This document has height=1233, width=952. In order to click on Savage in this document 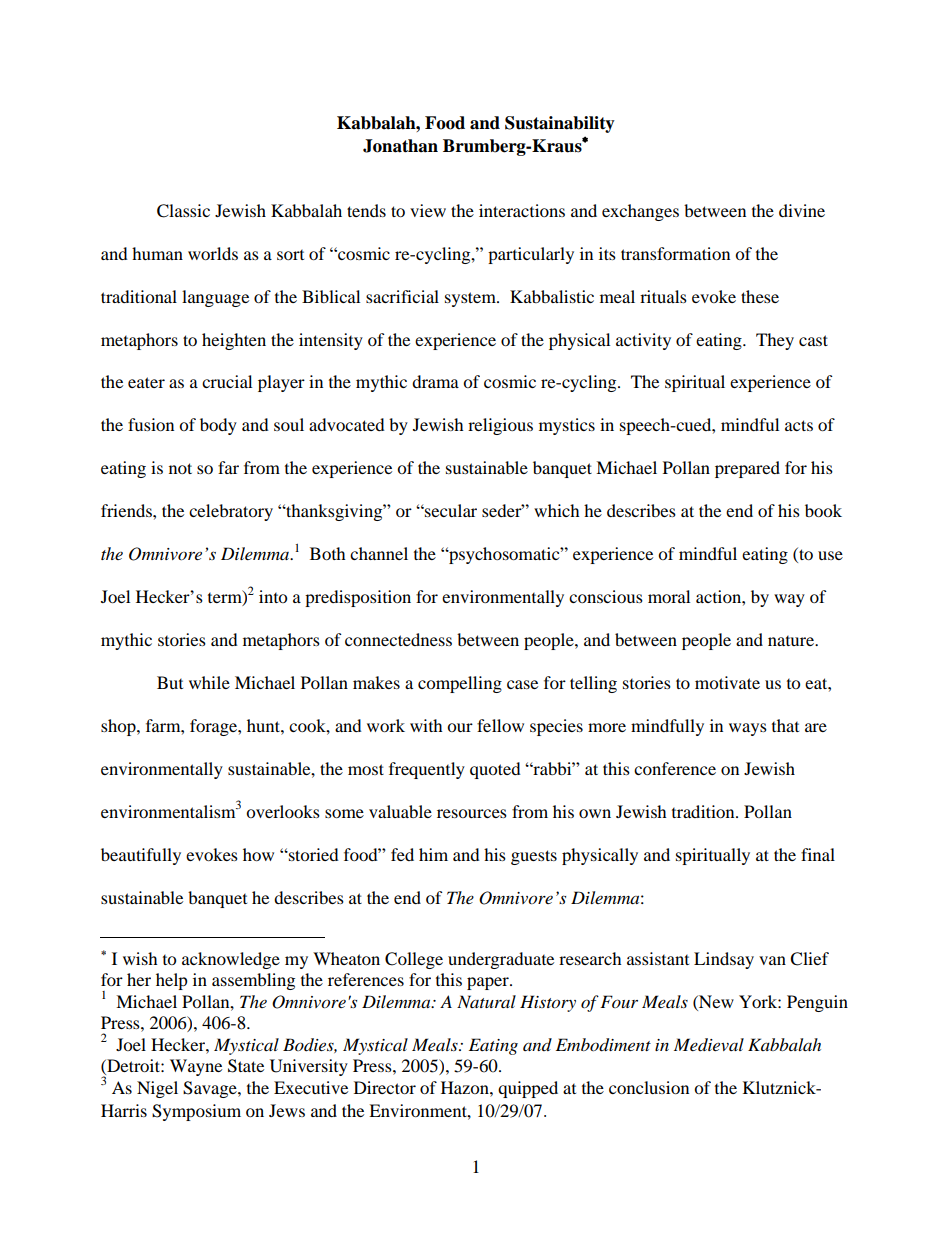, I will do `click(211, 1089)`.
